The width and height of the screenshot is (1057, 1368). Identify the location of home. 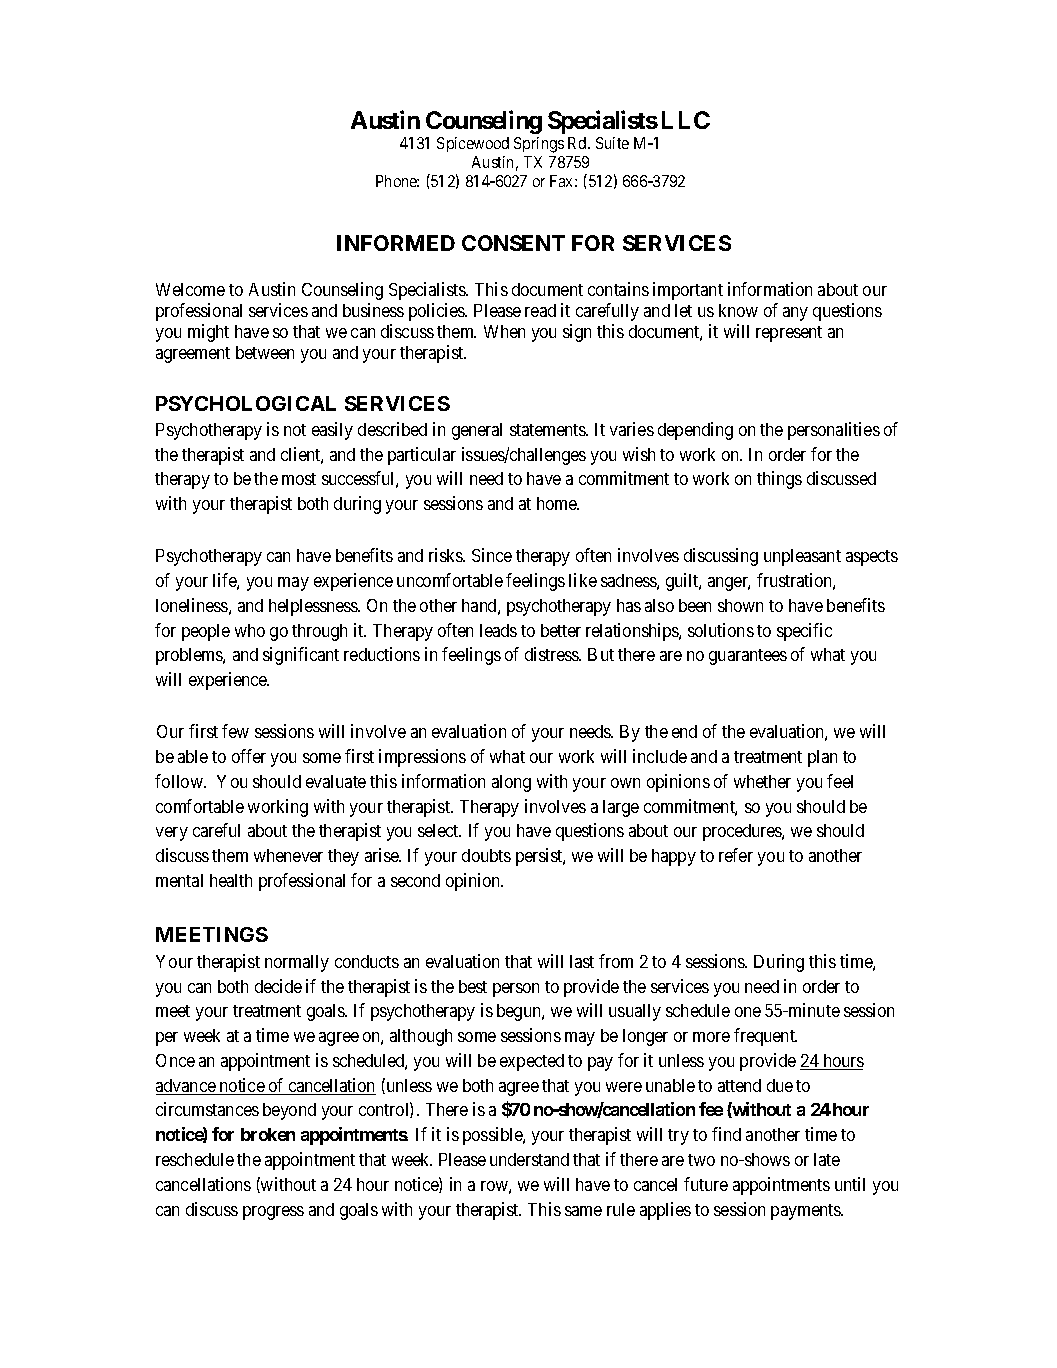
(557, 503).
